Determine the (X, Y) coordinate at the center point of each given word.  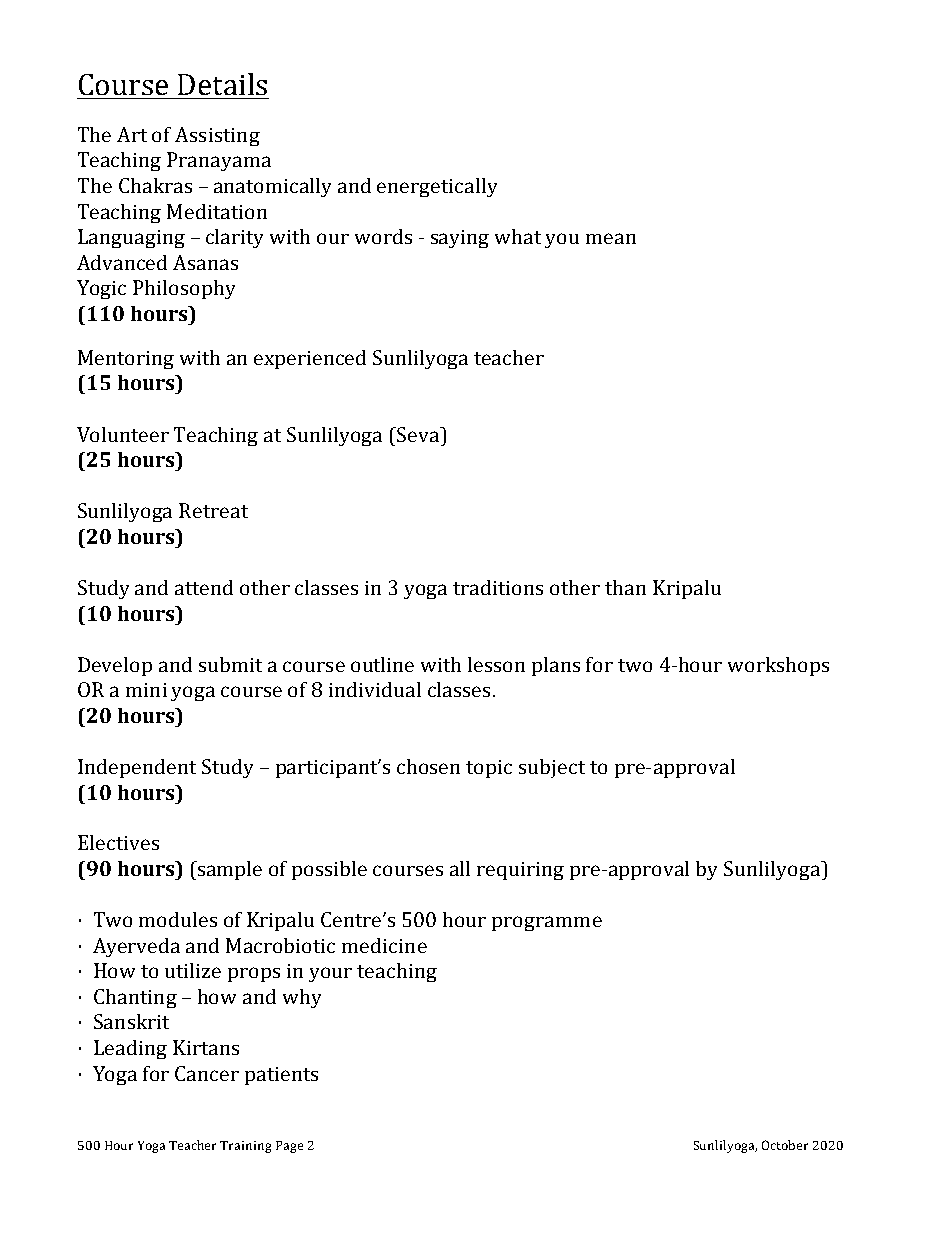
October (785, 1145)
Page (289, 1147)
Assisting (217, 136)
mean (611, 238)
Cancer (207, 1073)
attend (204, 587)
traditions (498, 587)
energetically (437, 187)
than (625, 587)
